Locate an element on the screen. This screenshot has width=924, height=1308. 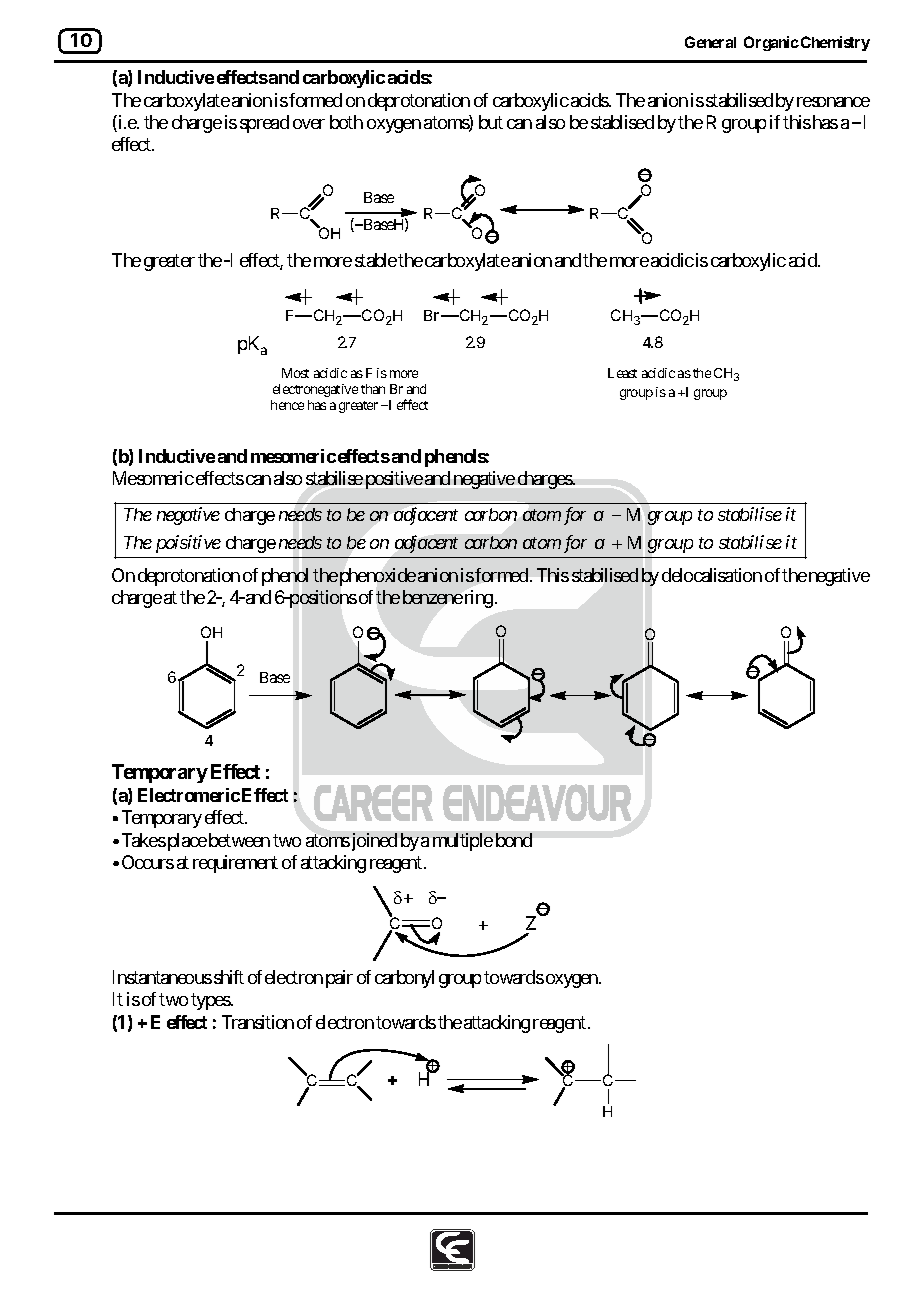
Least is located at coordinates (622, 373).
